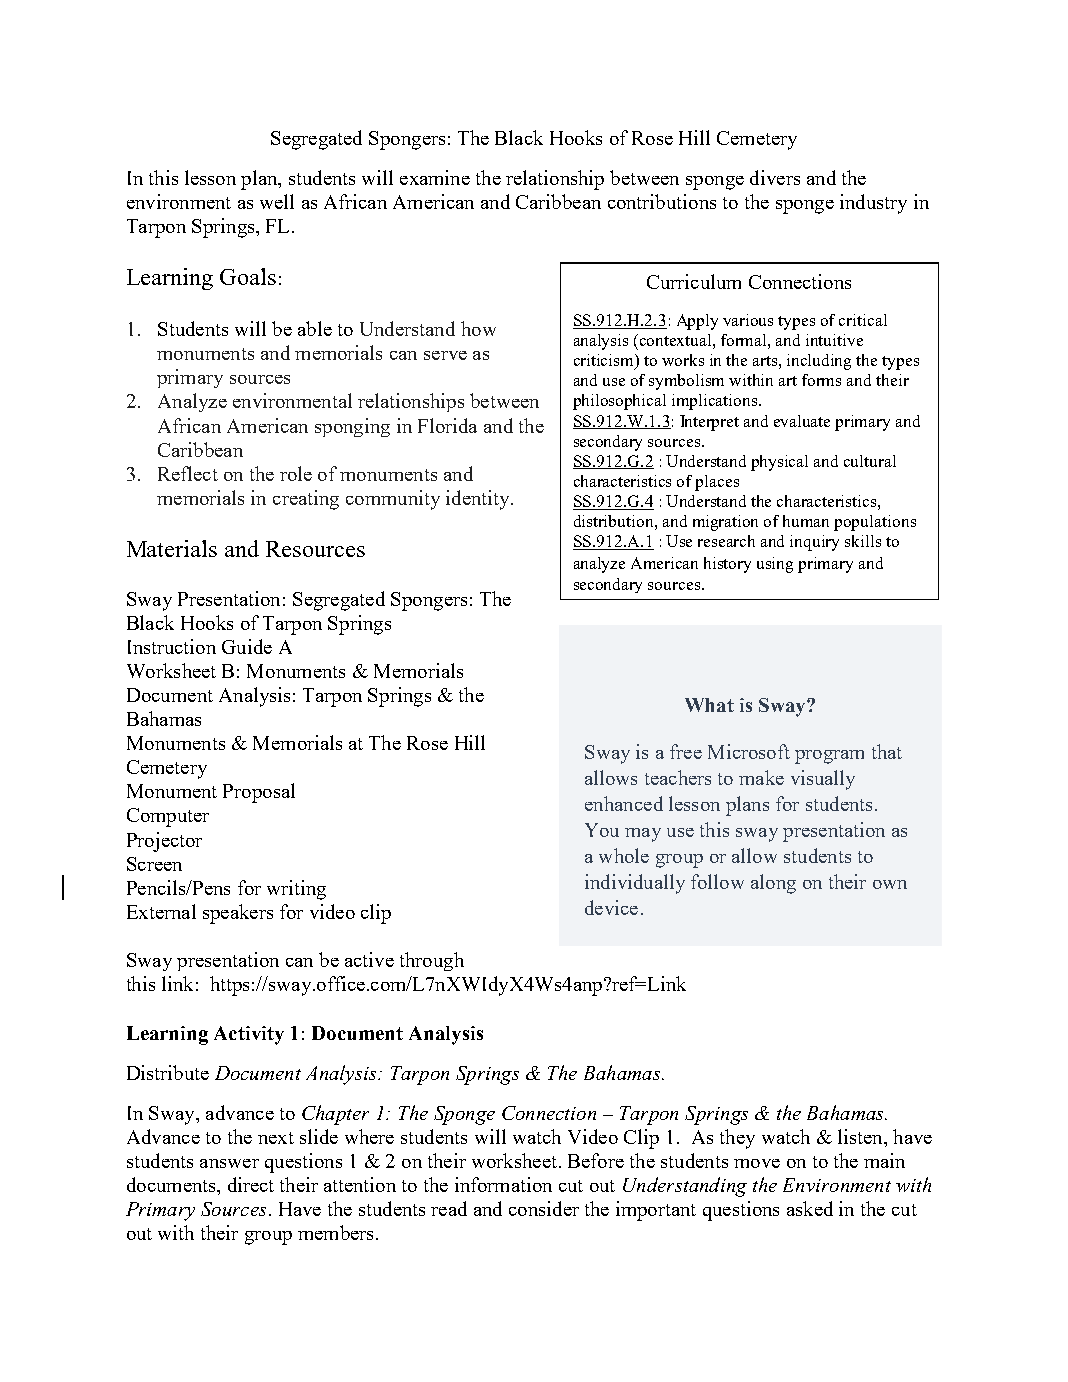  What do you see at coordinates (277, 201) in the screenshot?
I see `well` at bounding box center [277, 201].
